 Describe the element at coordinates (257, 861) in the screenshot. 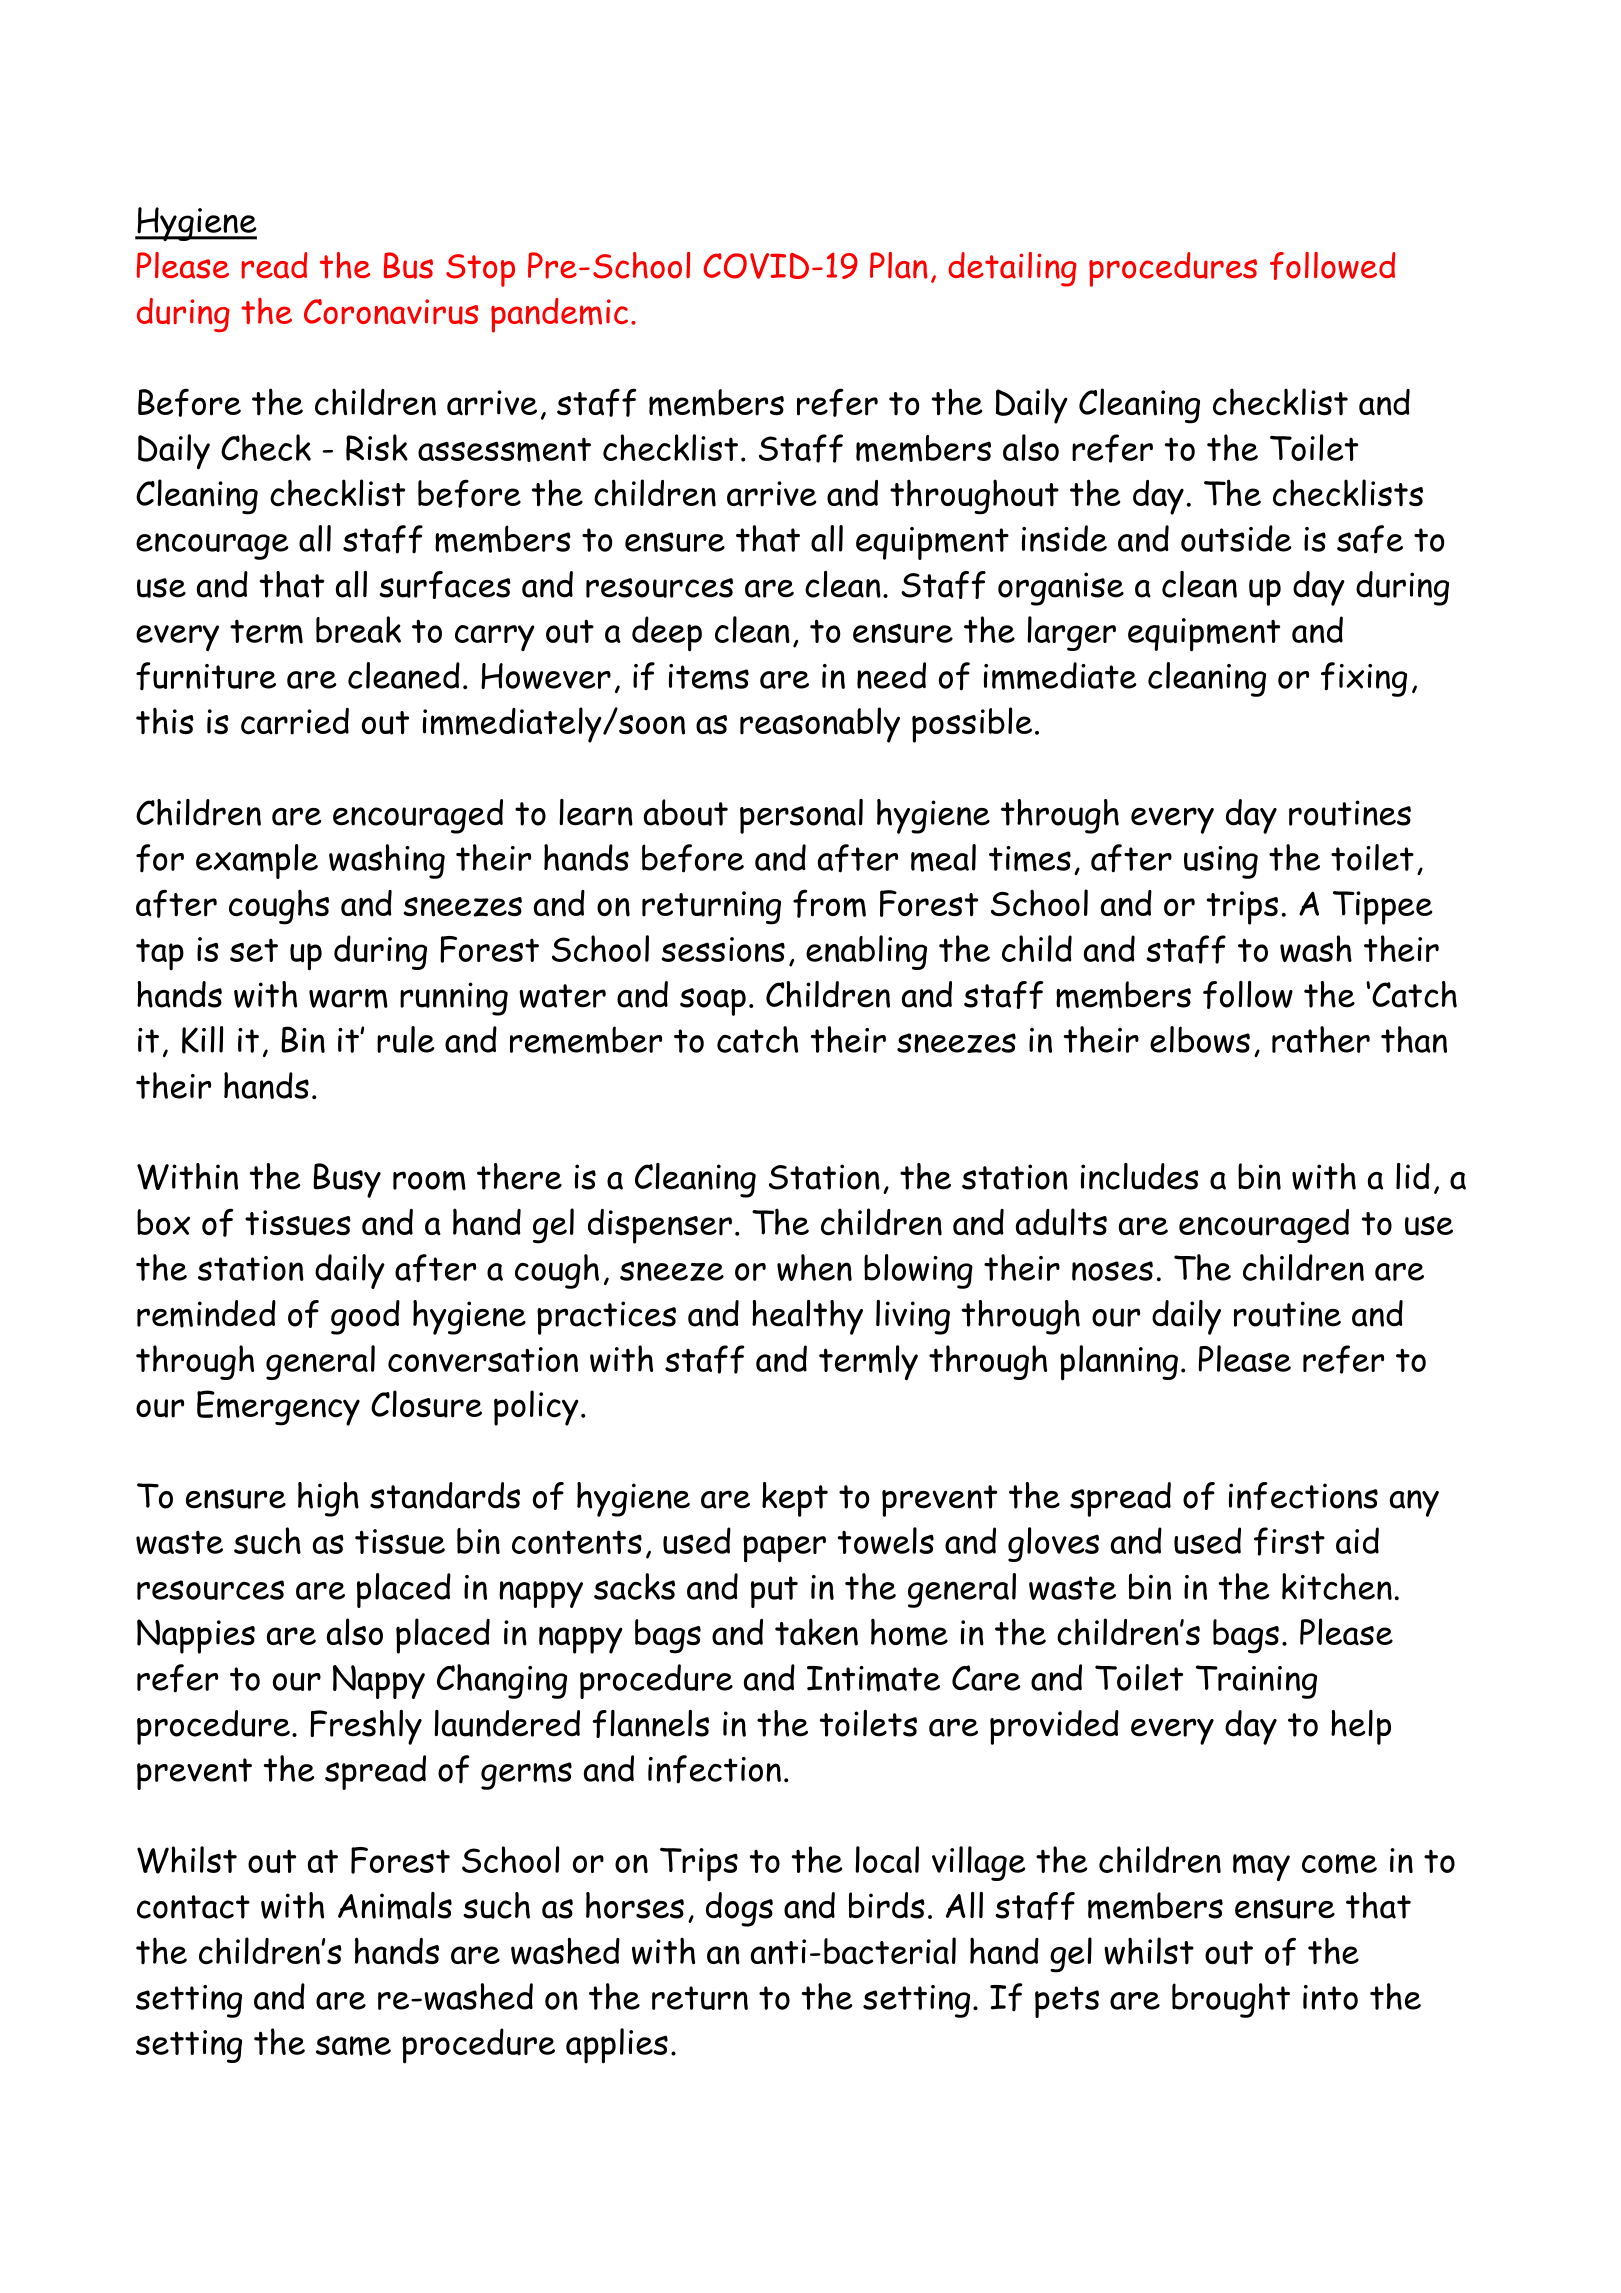

I see `example` at that location.
